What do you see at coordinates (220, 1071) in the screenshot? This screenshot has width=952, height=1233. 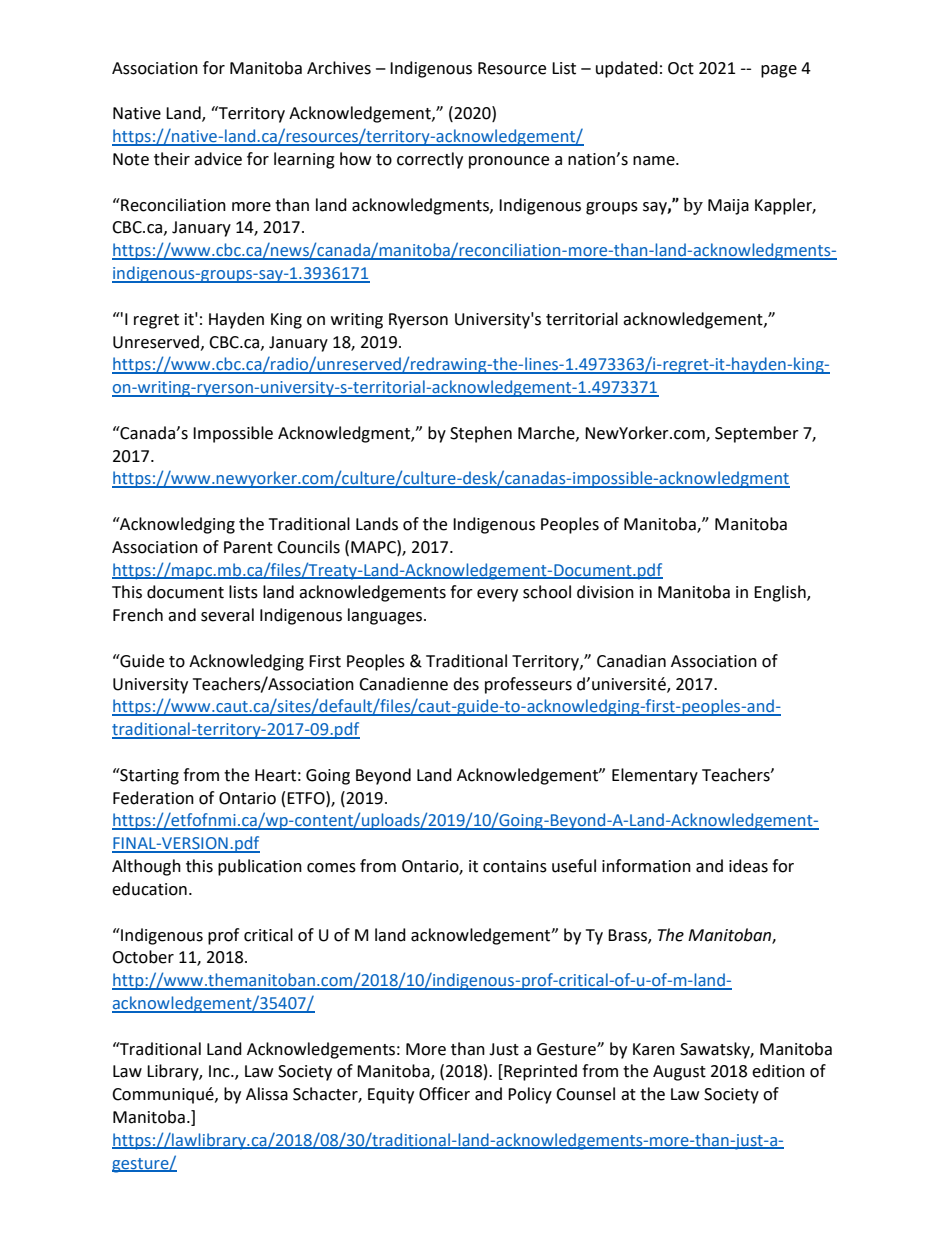 I see `Inc` at bounding box center [220, 1071].
